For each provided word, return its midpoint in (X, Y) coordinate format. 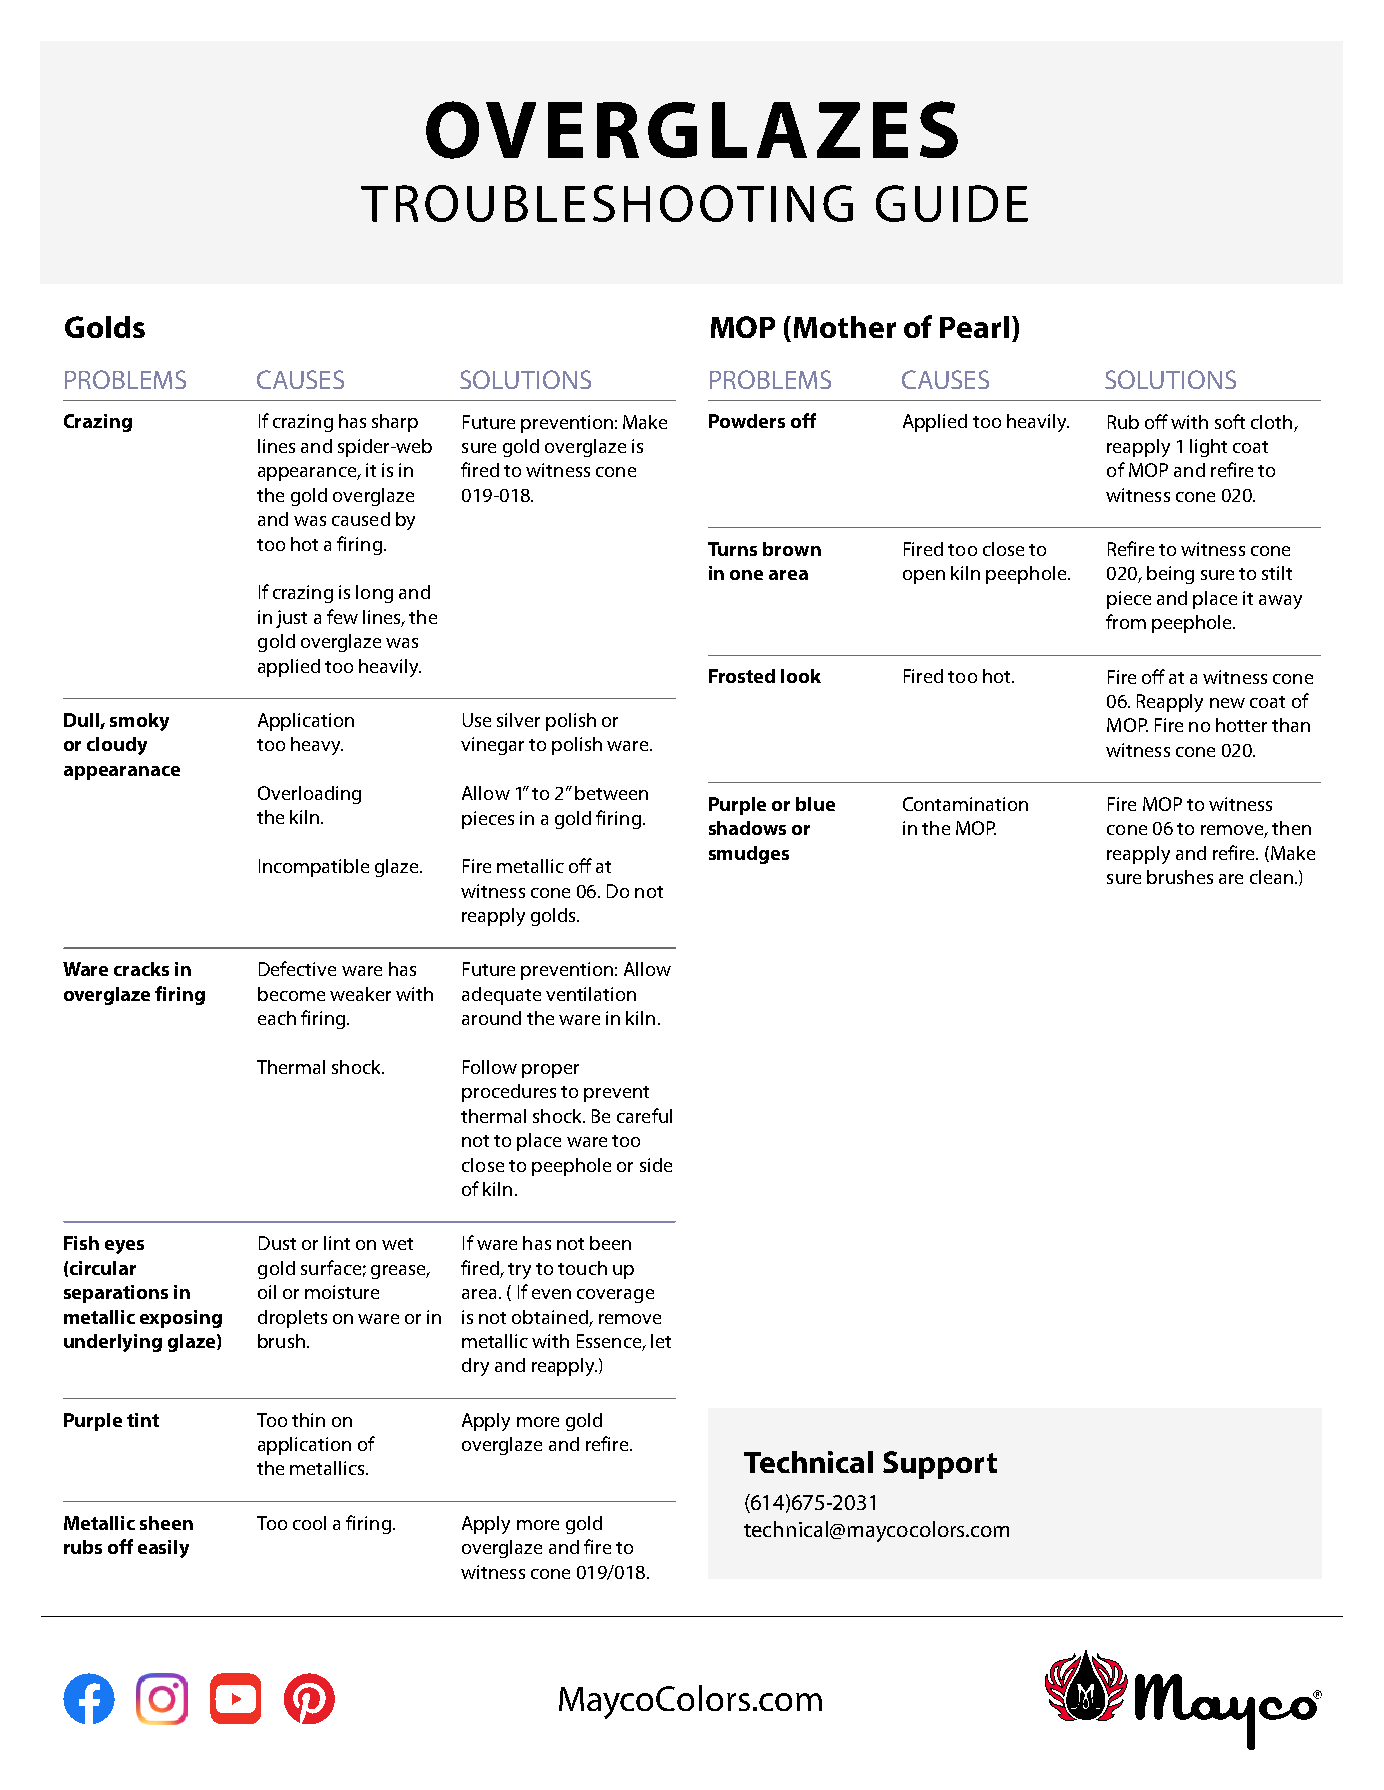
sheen (166, 1523)
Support (940, 1465)
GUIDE (952, 203)
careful (644, 1115)
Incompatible (314, 868)
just (291, 619)
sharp (395, 423)
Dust (277, 1243)
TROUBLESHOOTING (607, 203)
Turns (732, 549)
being (1170, 575)
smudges (749, 855)
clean (1271, 877)
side (656, 1165)
